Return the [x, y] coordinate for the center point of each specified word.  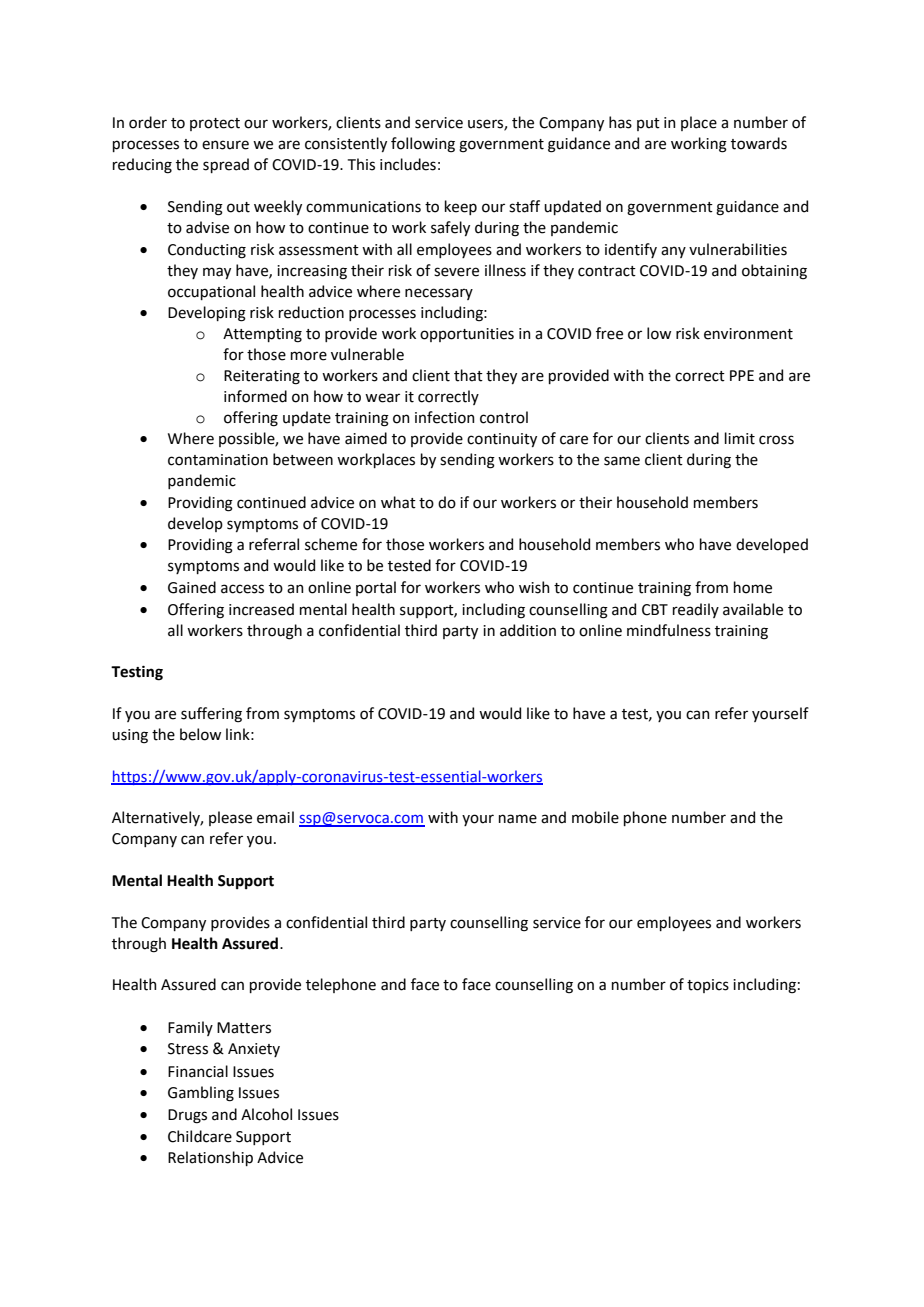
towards [759, 143]
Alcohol [266, 1114]
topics [708, 986]
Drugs [187, 1116]
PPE [742, 375]
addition [528, 630]
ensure [225, 145]
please [230, 818]
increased [261, 609]
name [518, 819]
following [423, 145]
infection [445, 417]
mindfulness [669, 630]
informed [255, 396]
